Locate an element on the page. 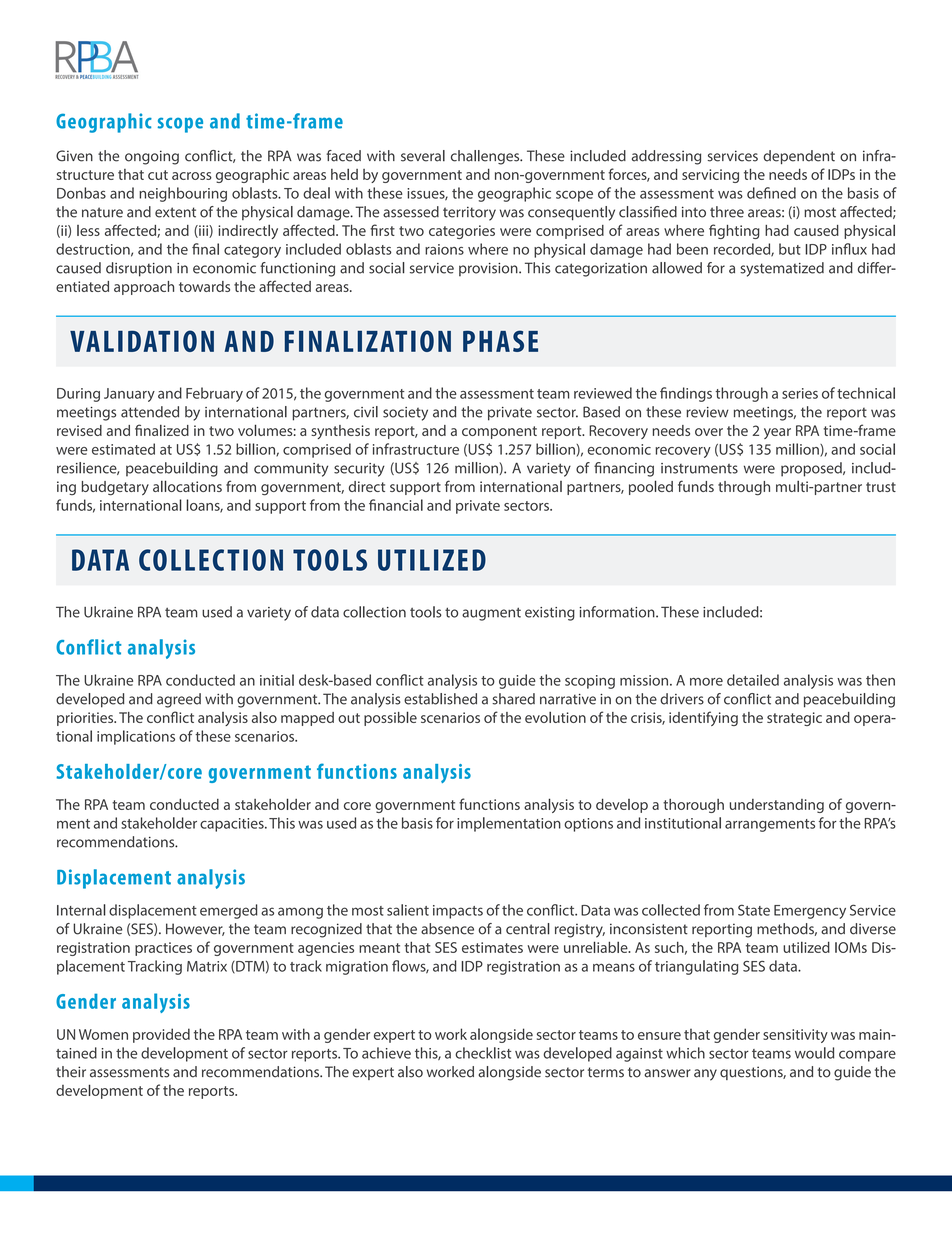 The height and width of the image is (1233, 952). emerged is located at coordinates (229, 911).
